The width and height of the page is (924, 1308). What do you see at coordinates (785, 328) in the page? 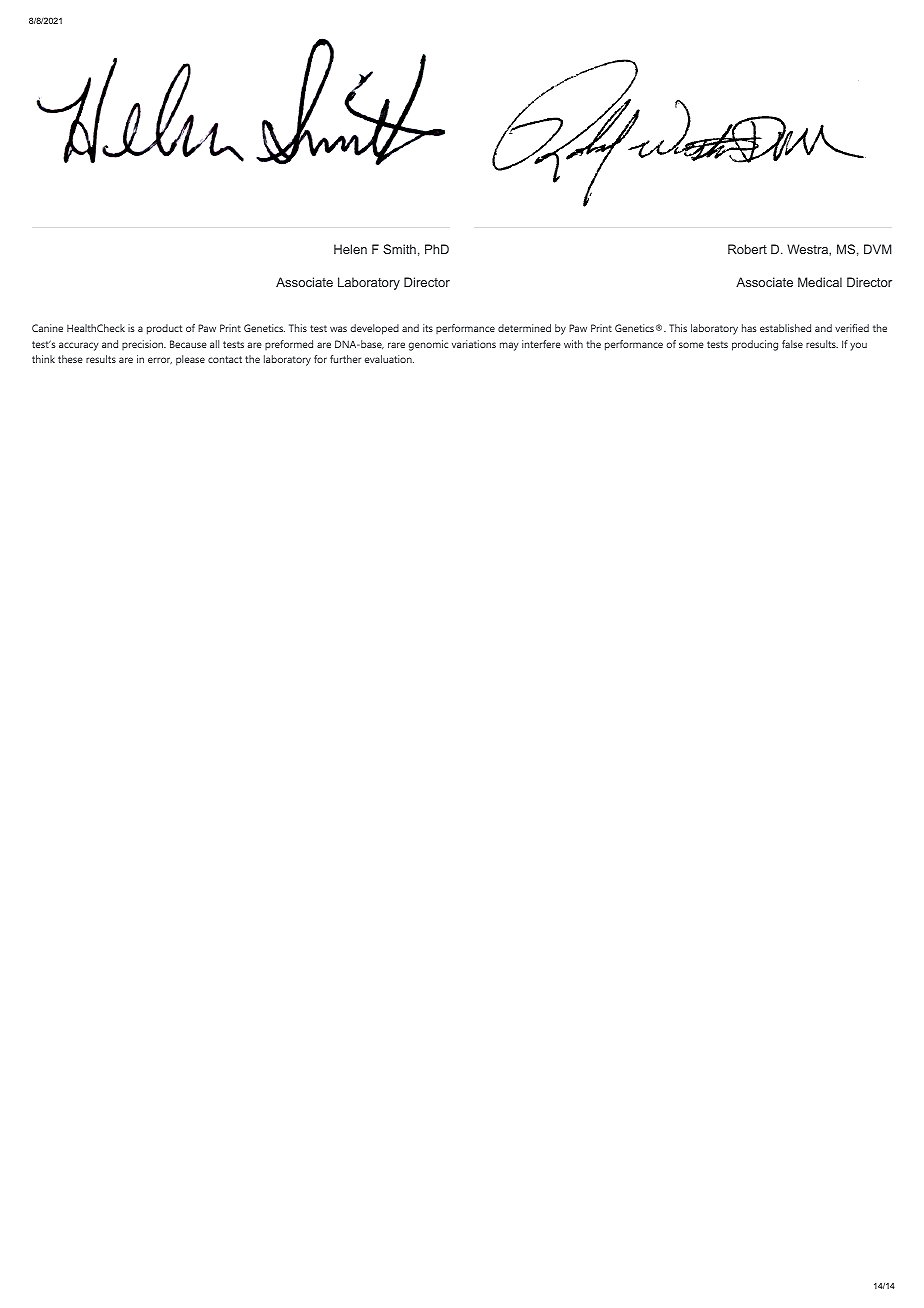
I see `established` at bounding box center [785, 328].
